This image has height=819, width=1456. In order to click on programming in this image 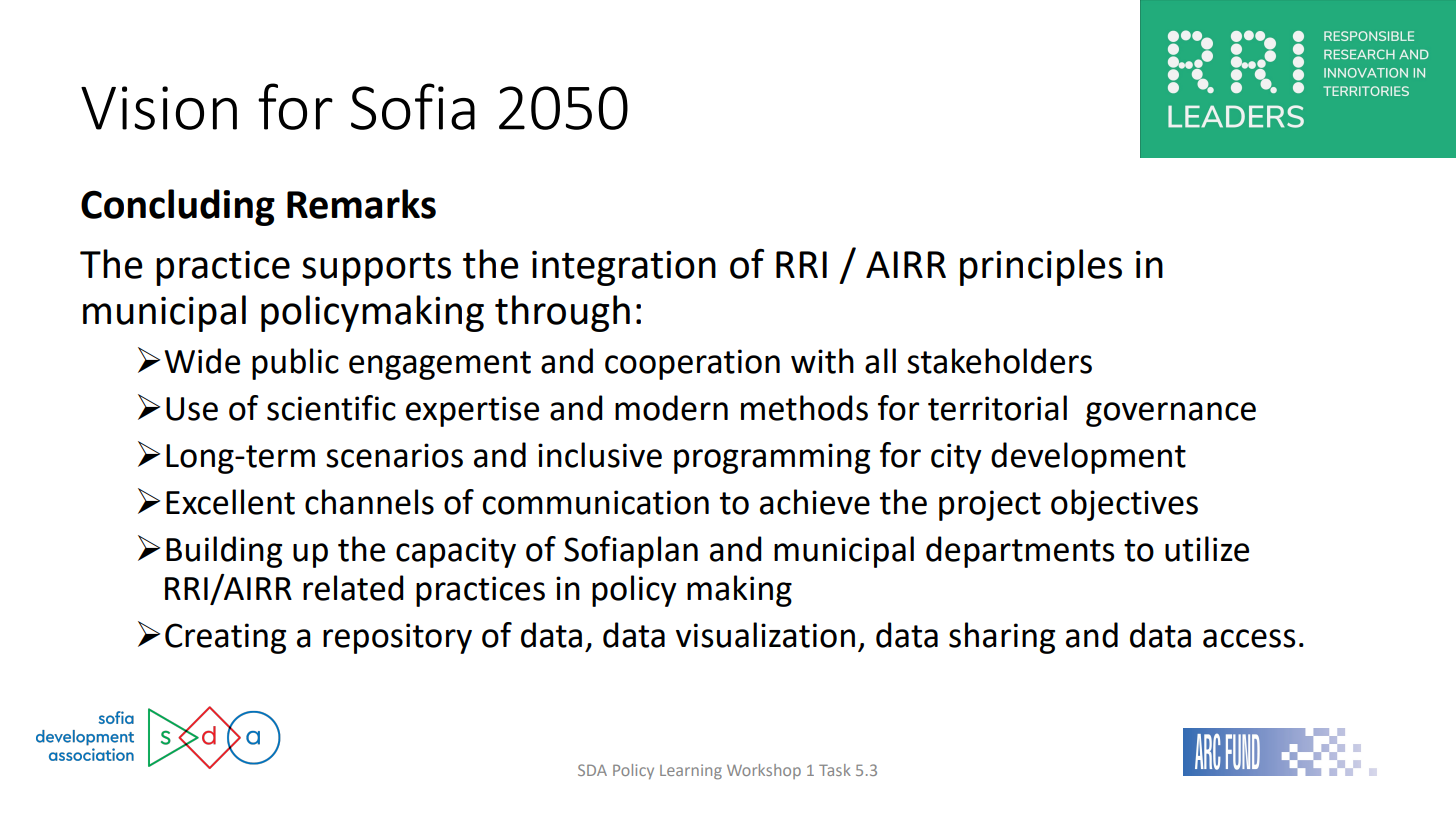, I will do `click(772, 458)`.
